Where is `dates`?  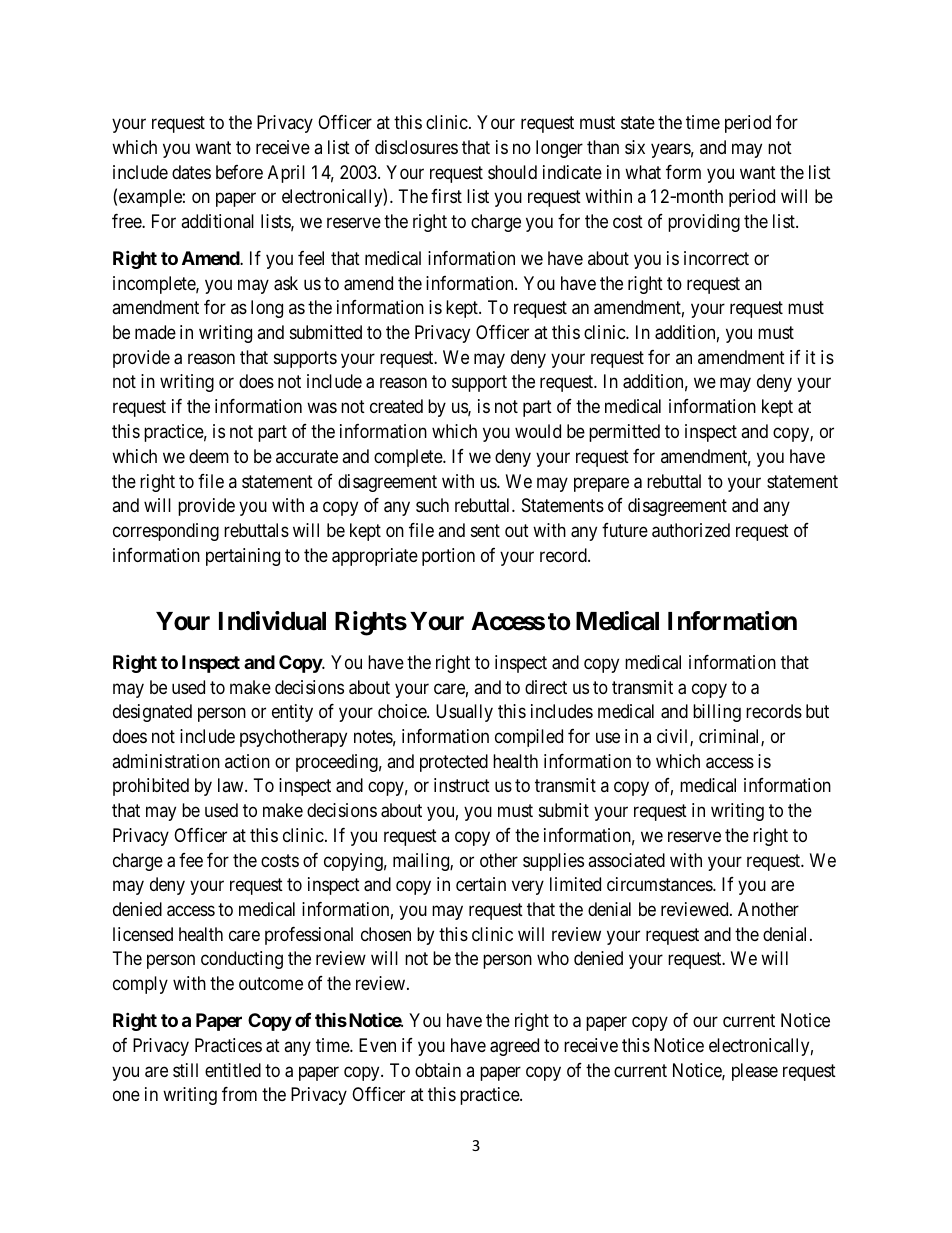 dates is located at coordinates (191, 172).
